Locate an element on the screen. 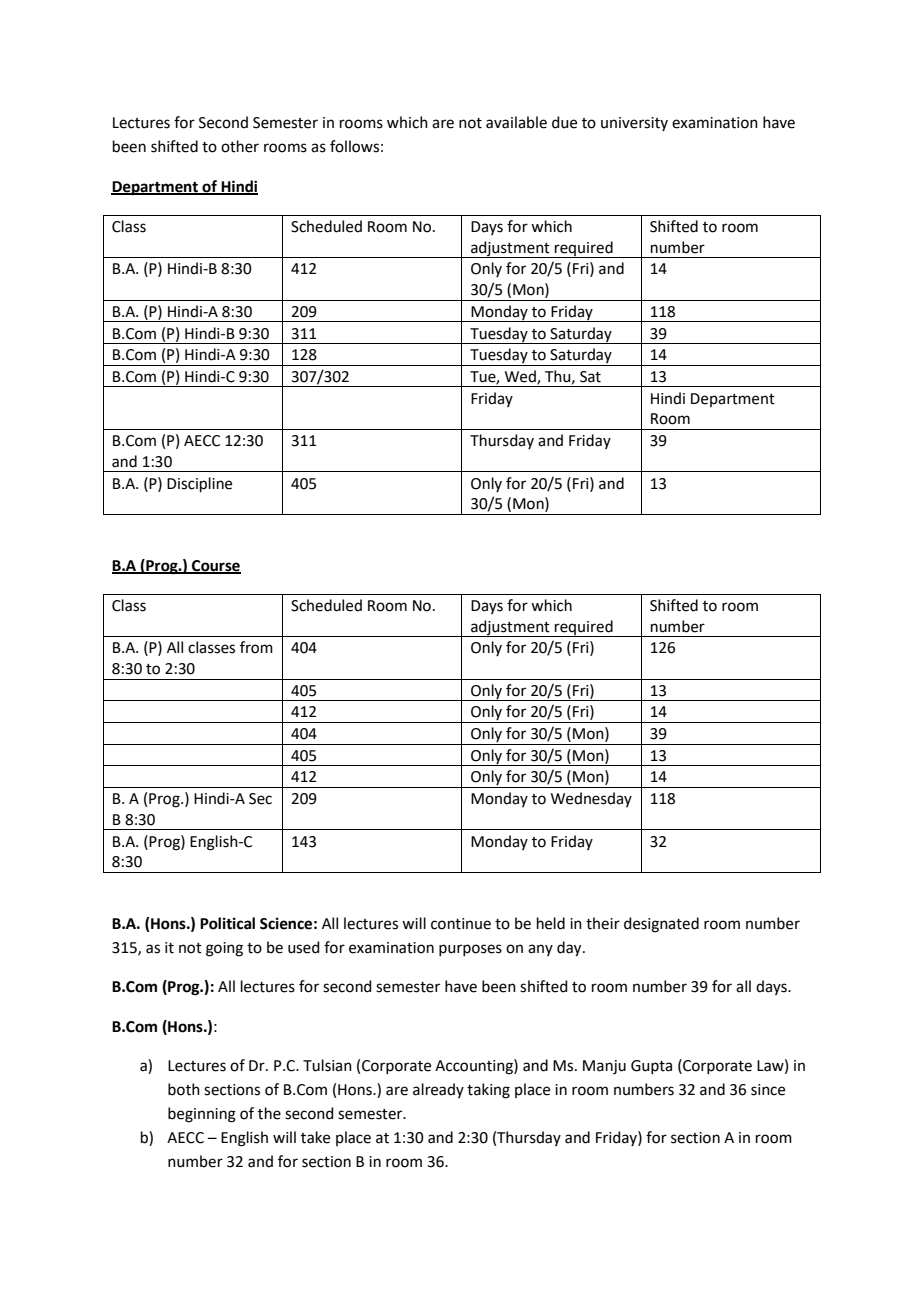 This screenshot has height=1308, width=924. other is located at coordinates (240, 146).
